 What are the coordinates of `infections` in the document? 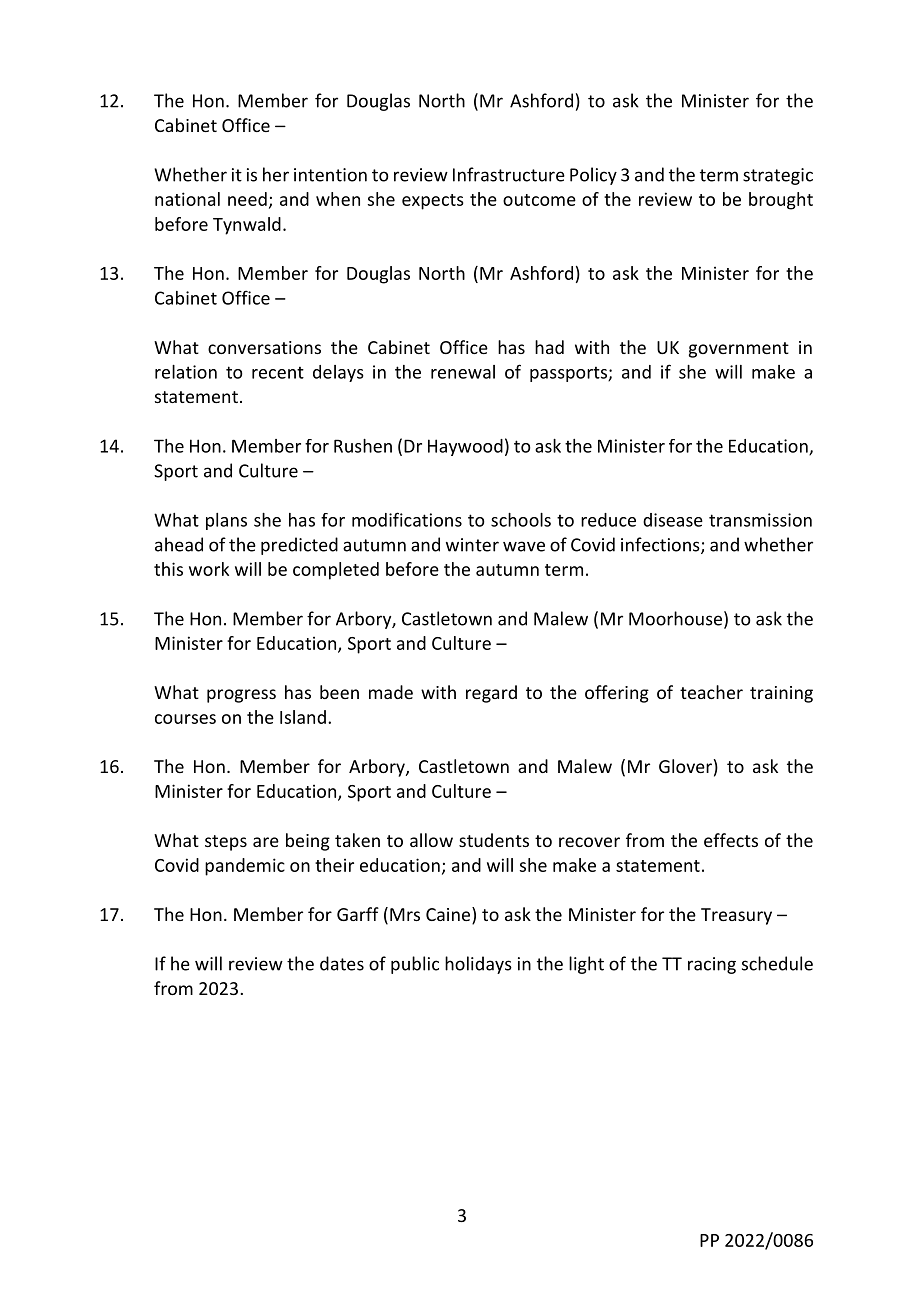 It's located at (661, 545).
